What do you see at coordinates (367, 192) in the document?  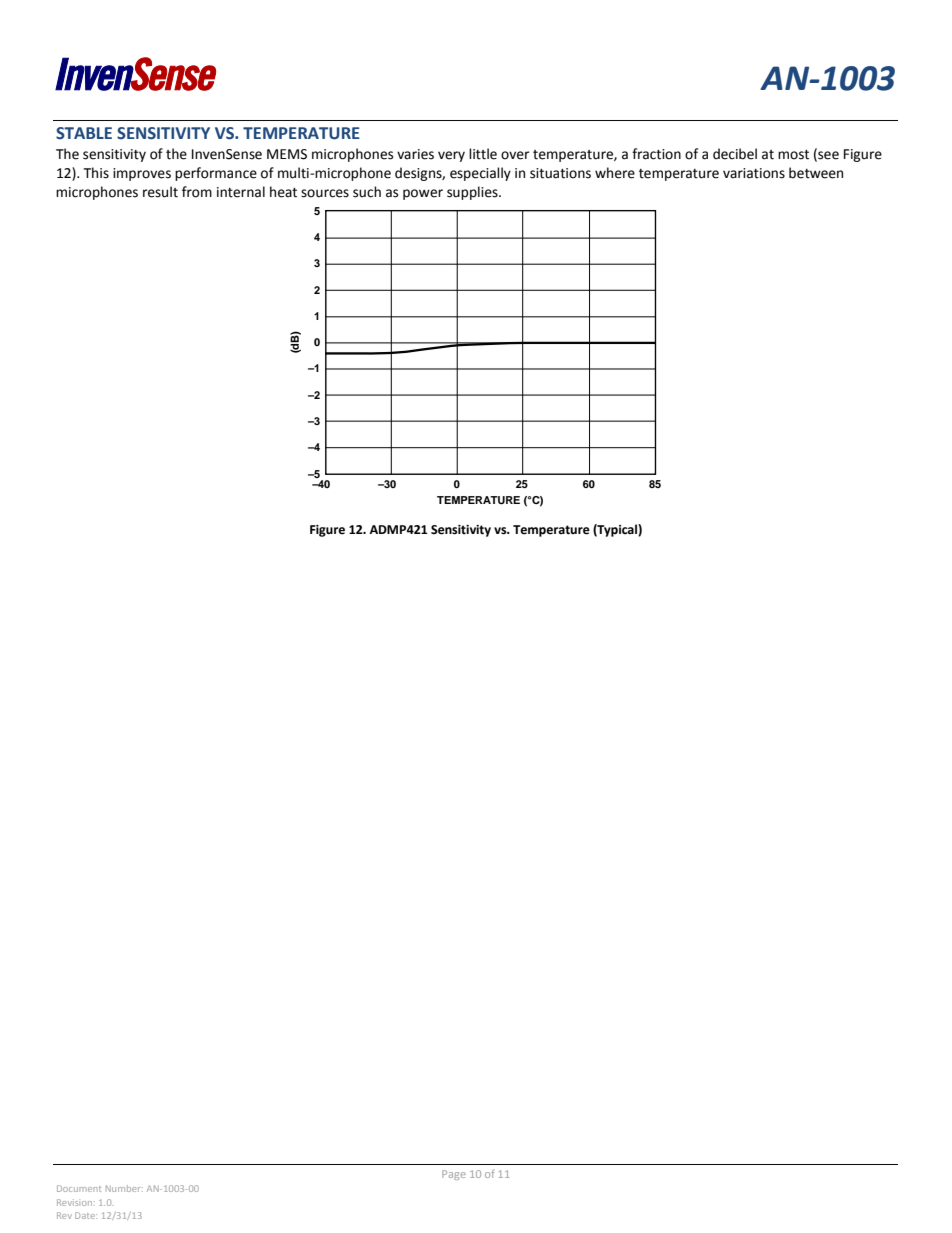 I see `such` at bounding box center [367, 192].
